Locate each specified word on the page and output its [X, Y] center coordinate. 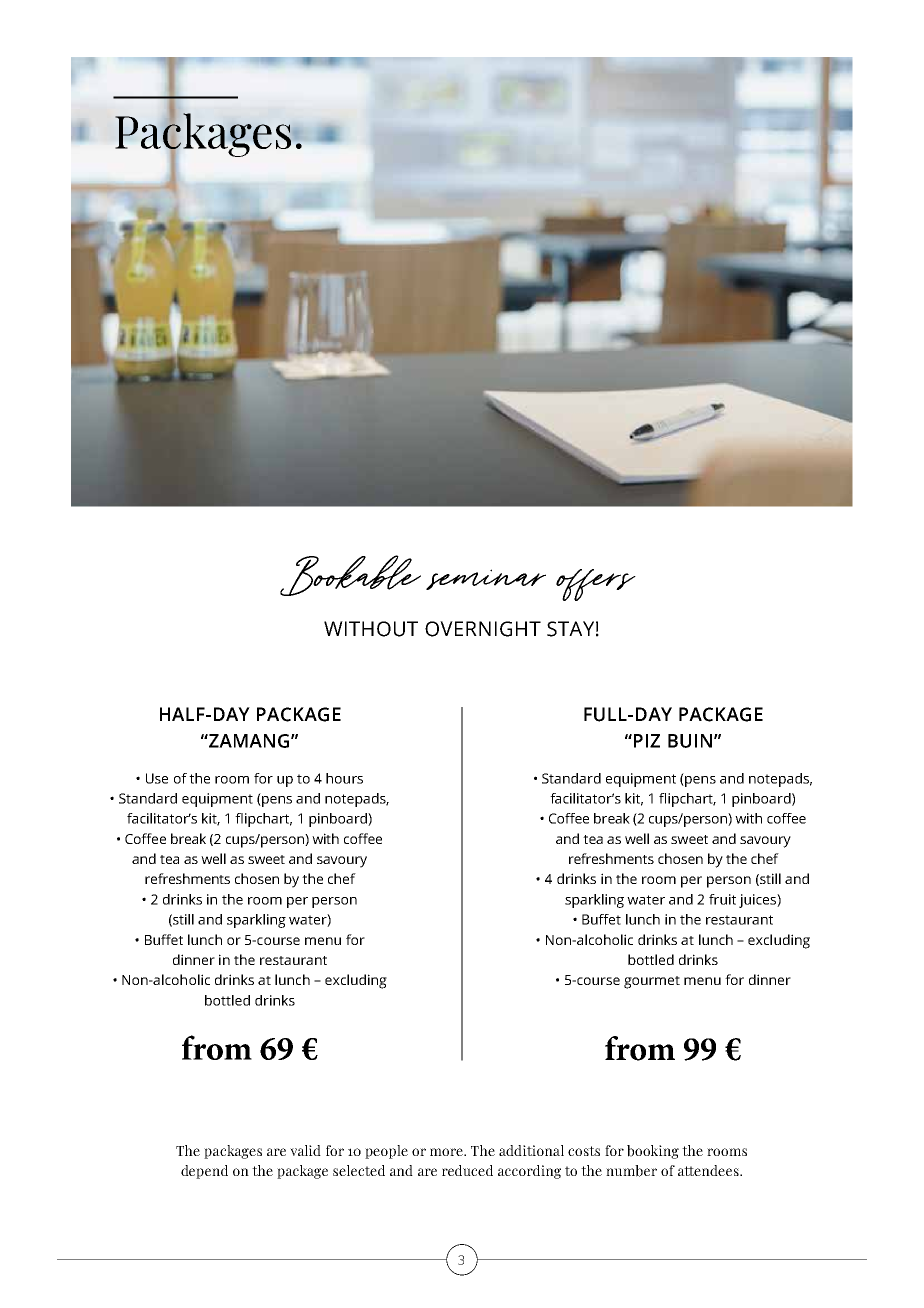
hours [344, 778]
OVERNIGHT [483, 629]
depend [204, 1172]
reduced [467, 1170]
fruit [722, 899]
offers [596, 585]
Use [157, 778]
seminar [486, 579]
